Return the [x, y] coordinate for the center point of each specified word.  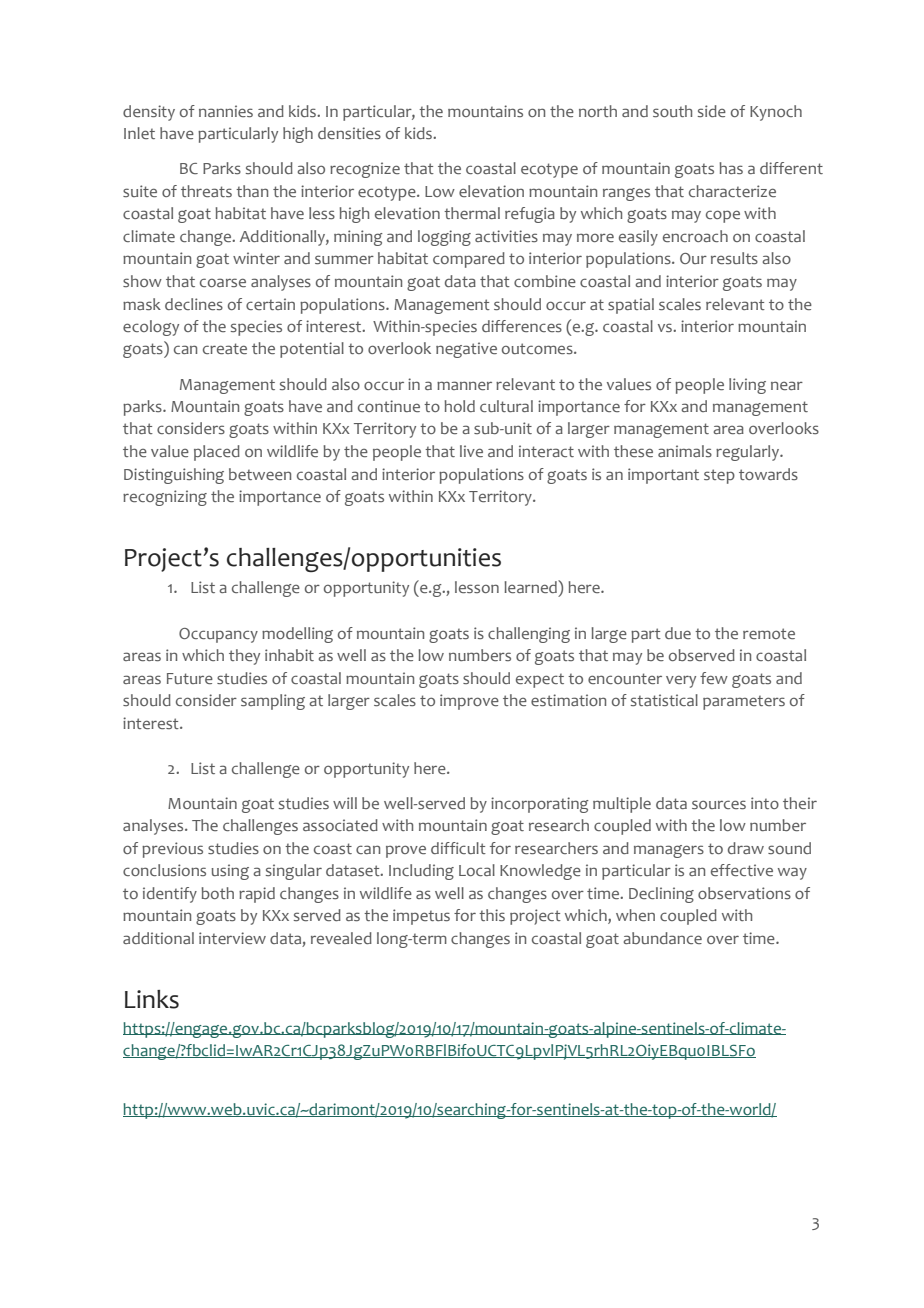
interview [232, 938]
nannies [226, 111]
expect [540, 680]
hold [459, 406]
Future [190, 678]
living [747, 386]
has [731, 168]
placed [217, 453]
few [714, 678]
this [492, 915]
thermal [472, 213]
